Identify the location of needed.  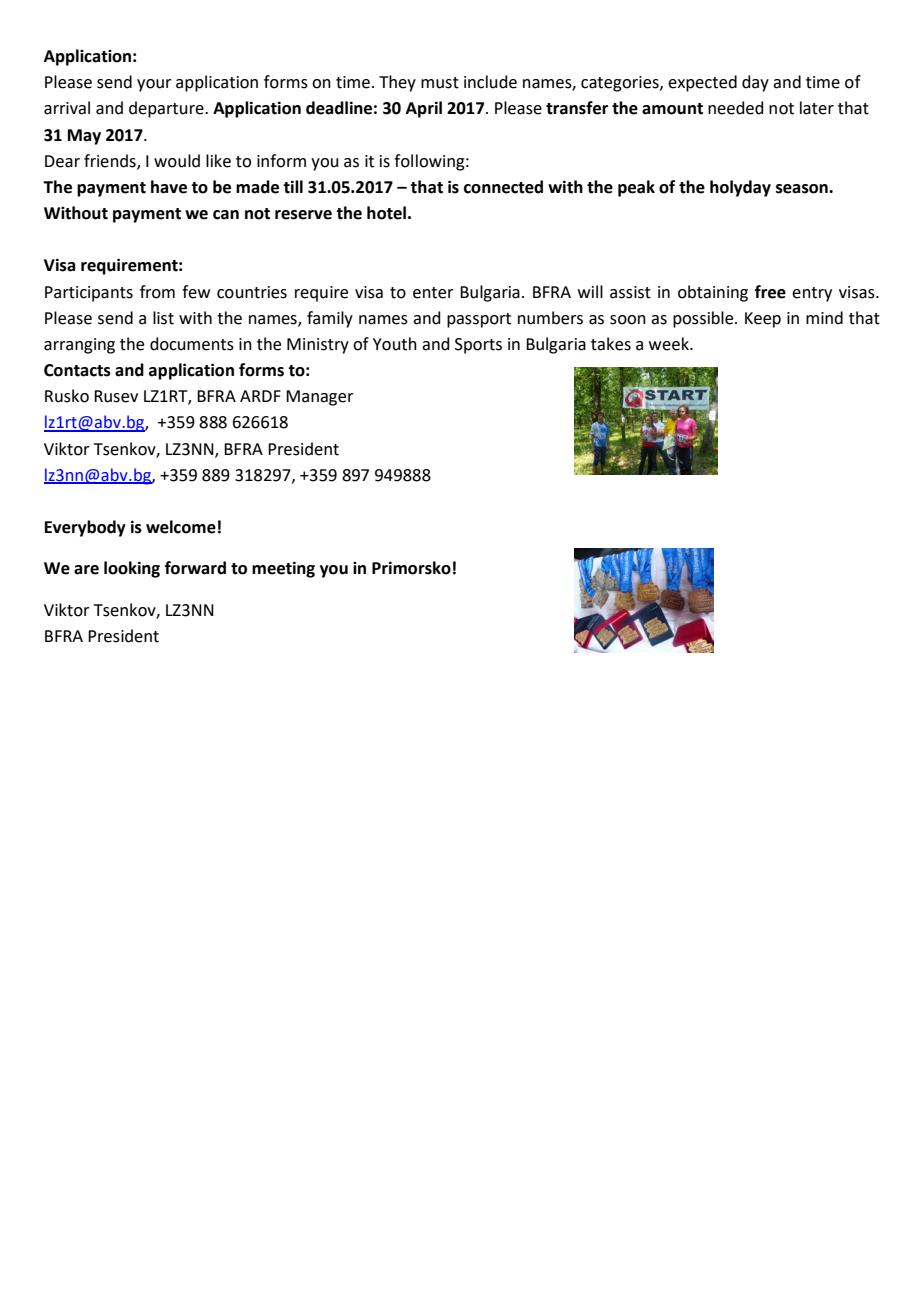
(736, 108).
